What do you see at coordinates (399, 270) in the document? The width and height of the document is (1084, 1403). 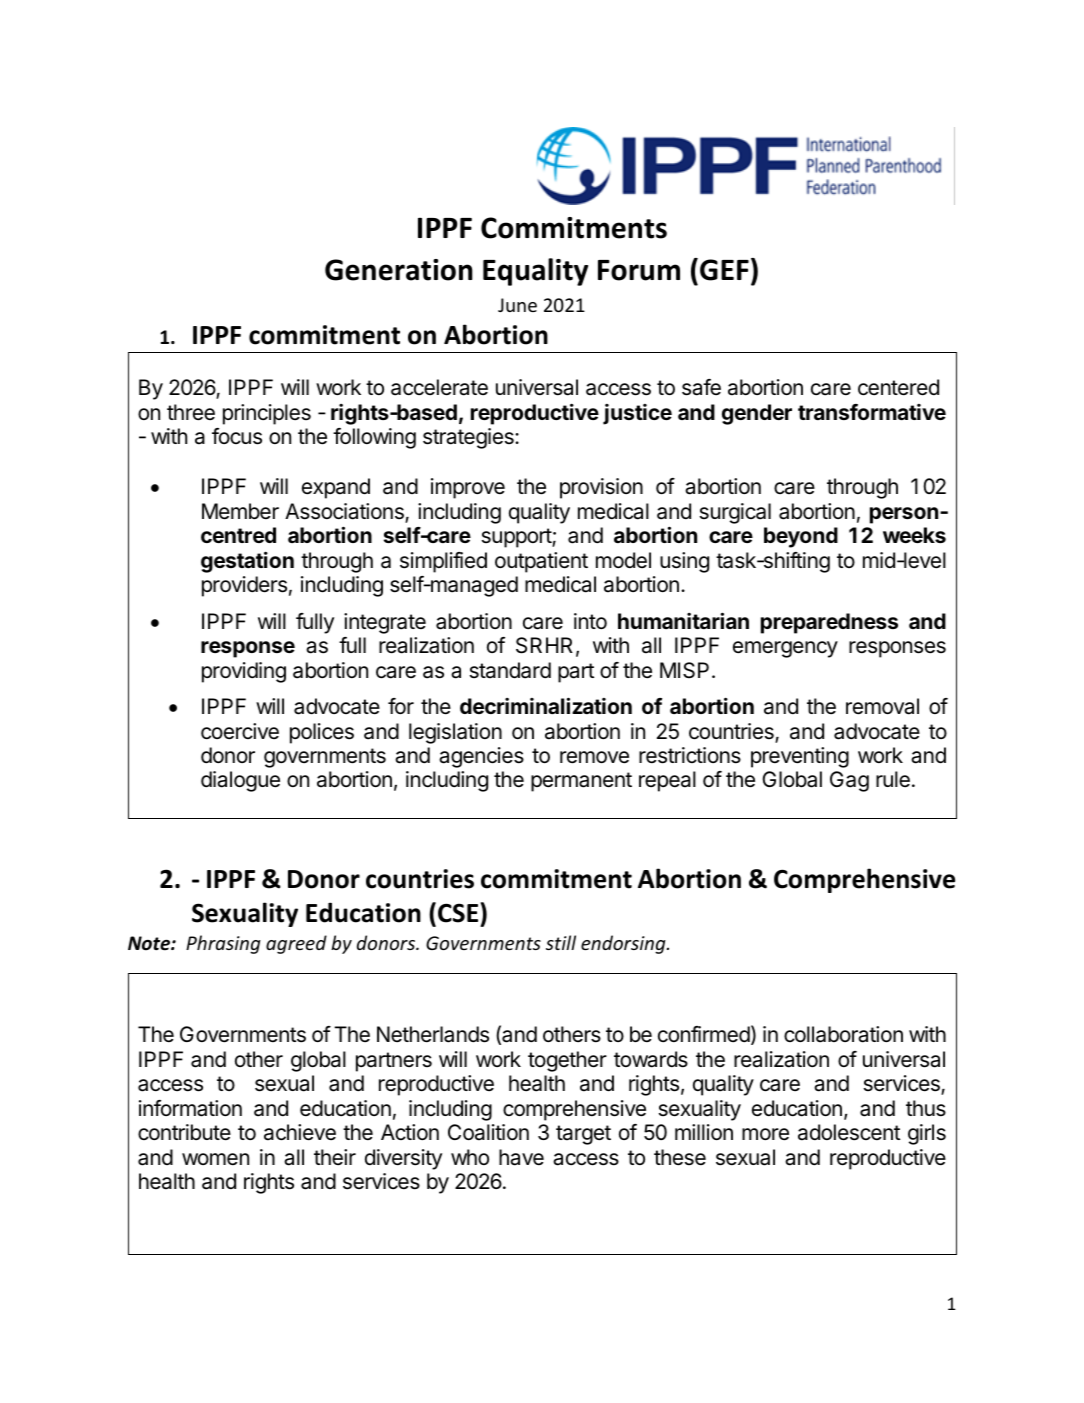 I see `Generation` at bounding box center [399, 270].
